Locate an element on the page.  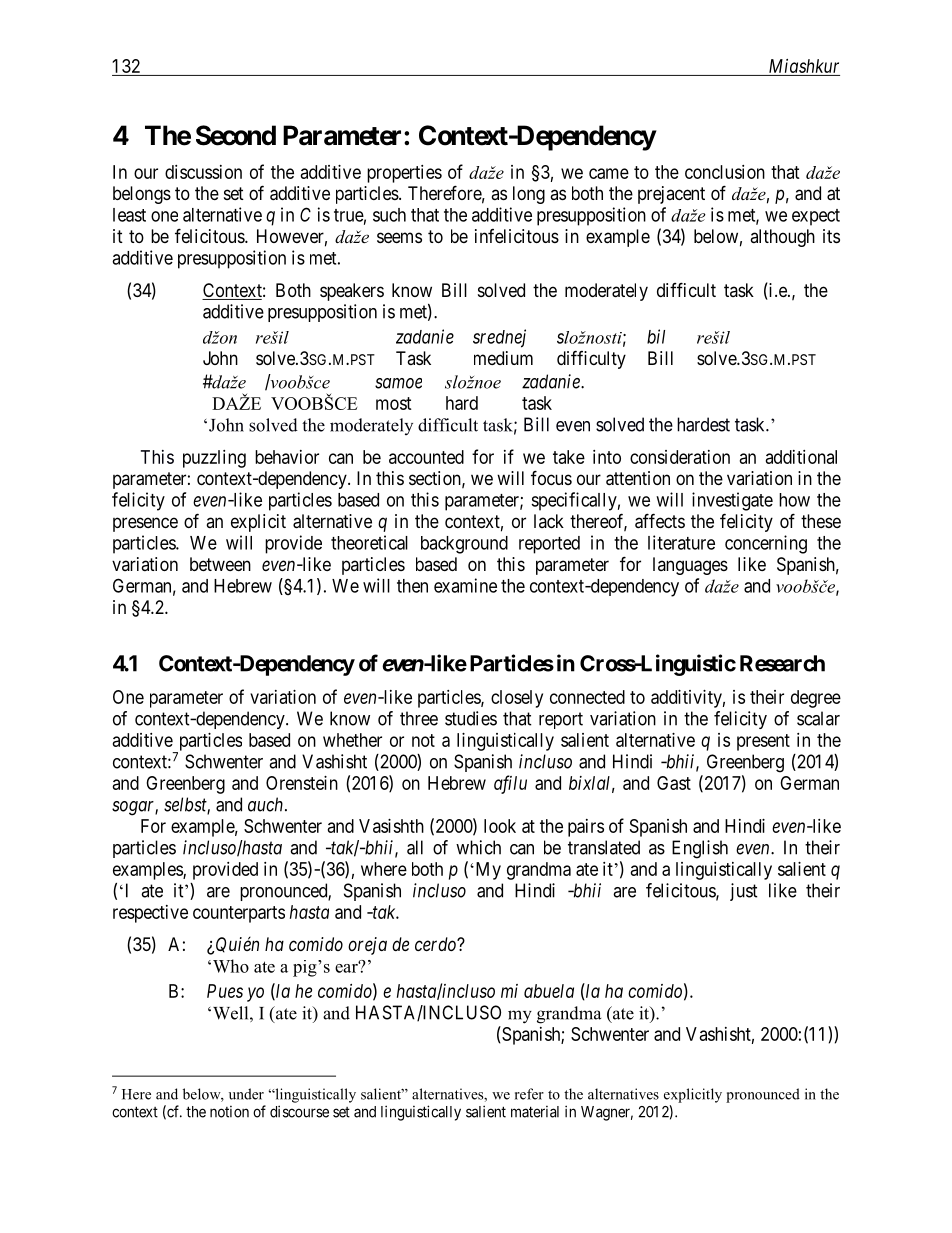
conclusion is located at coordinates (725, 172).
